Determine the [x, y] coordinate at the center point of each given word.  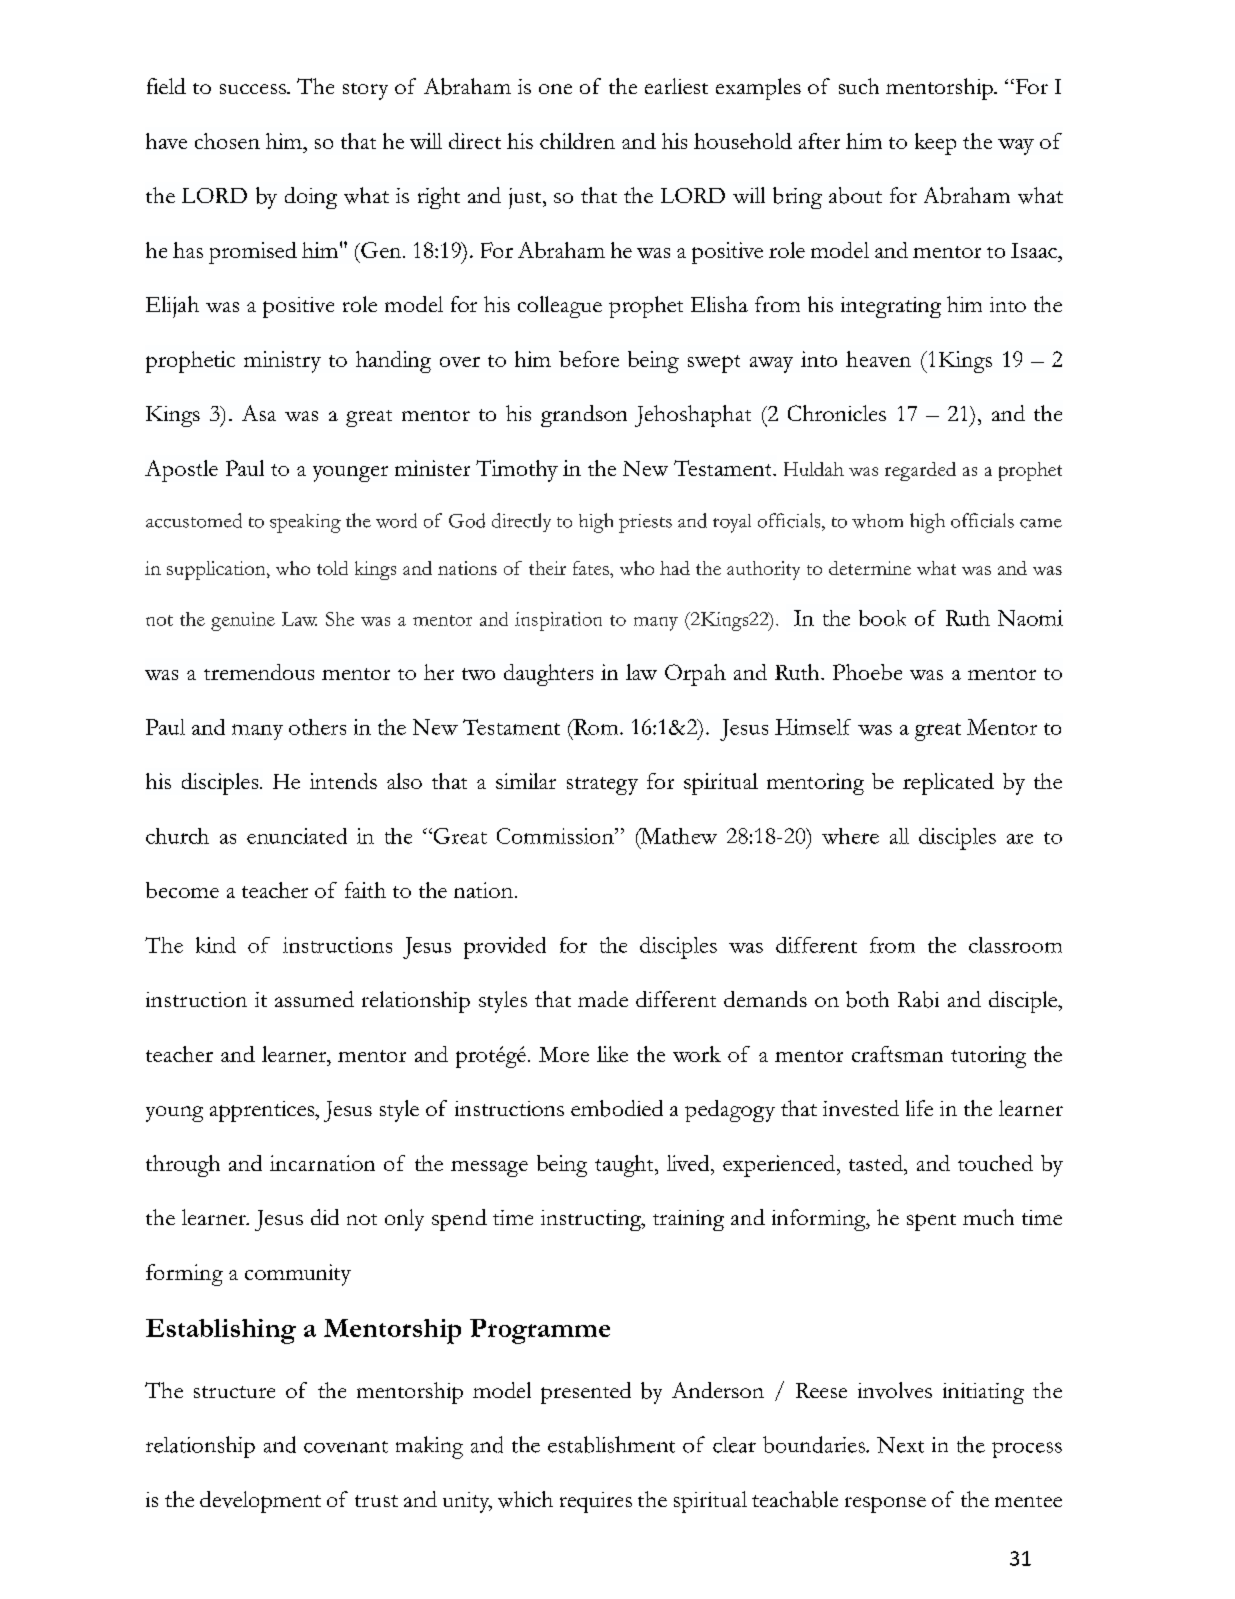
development [260, 1502]
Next [900, 1445]
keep [935, 144]
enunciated [297, 836]
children [577, 141]
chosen [227, 141]
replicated [948, 784]
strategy [602, 786]
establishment [611, 1444]
